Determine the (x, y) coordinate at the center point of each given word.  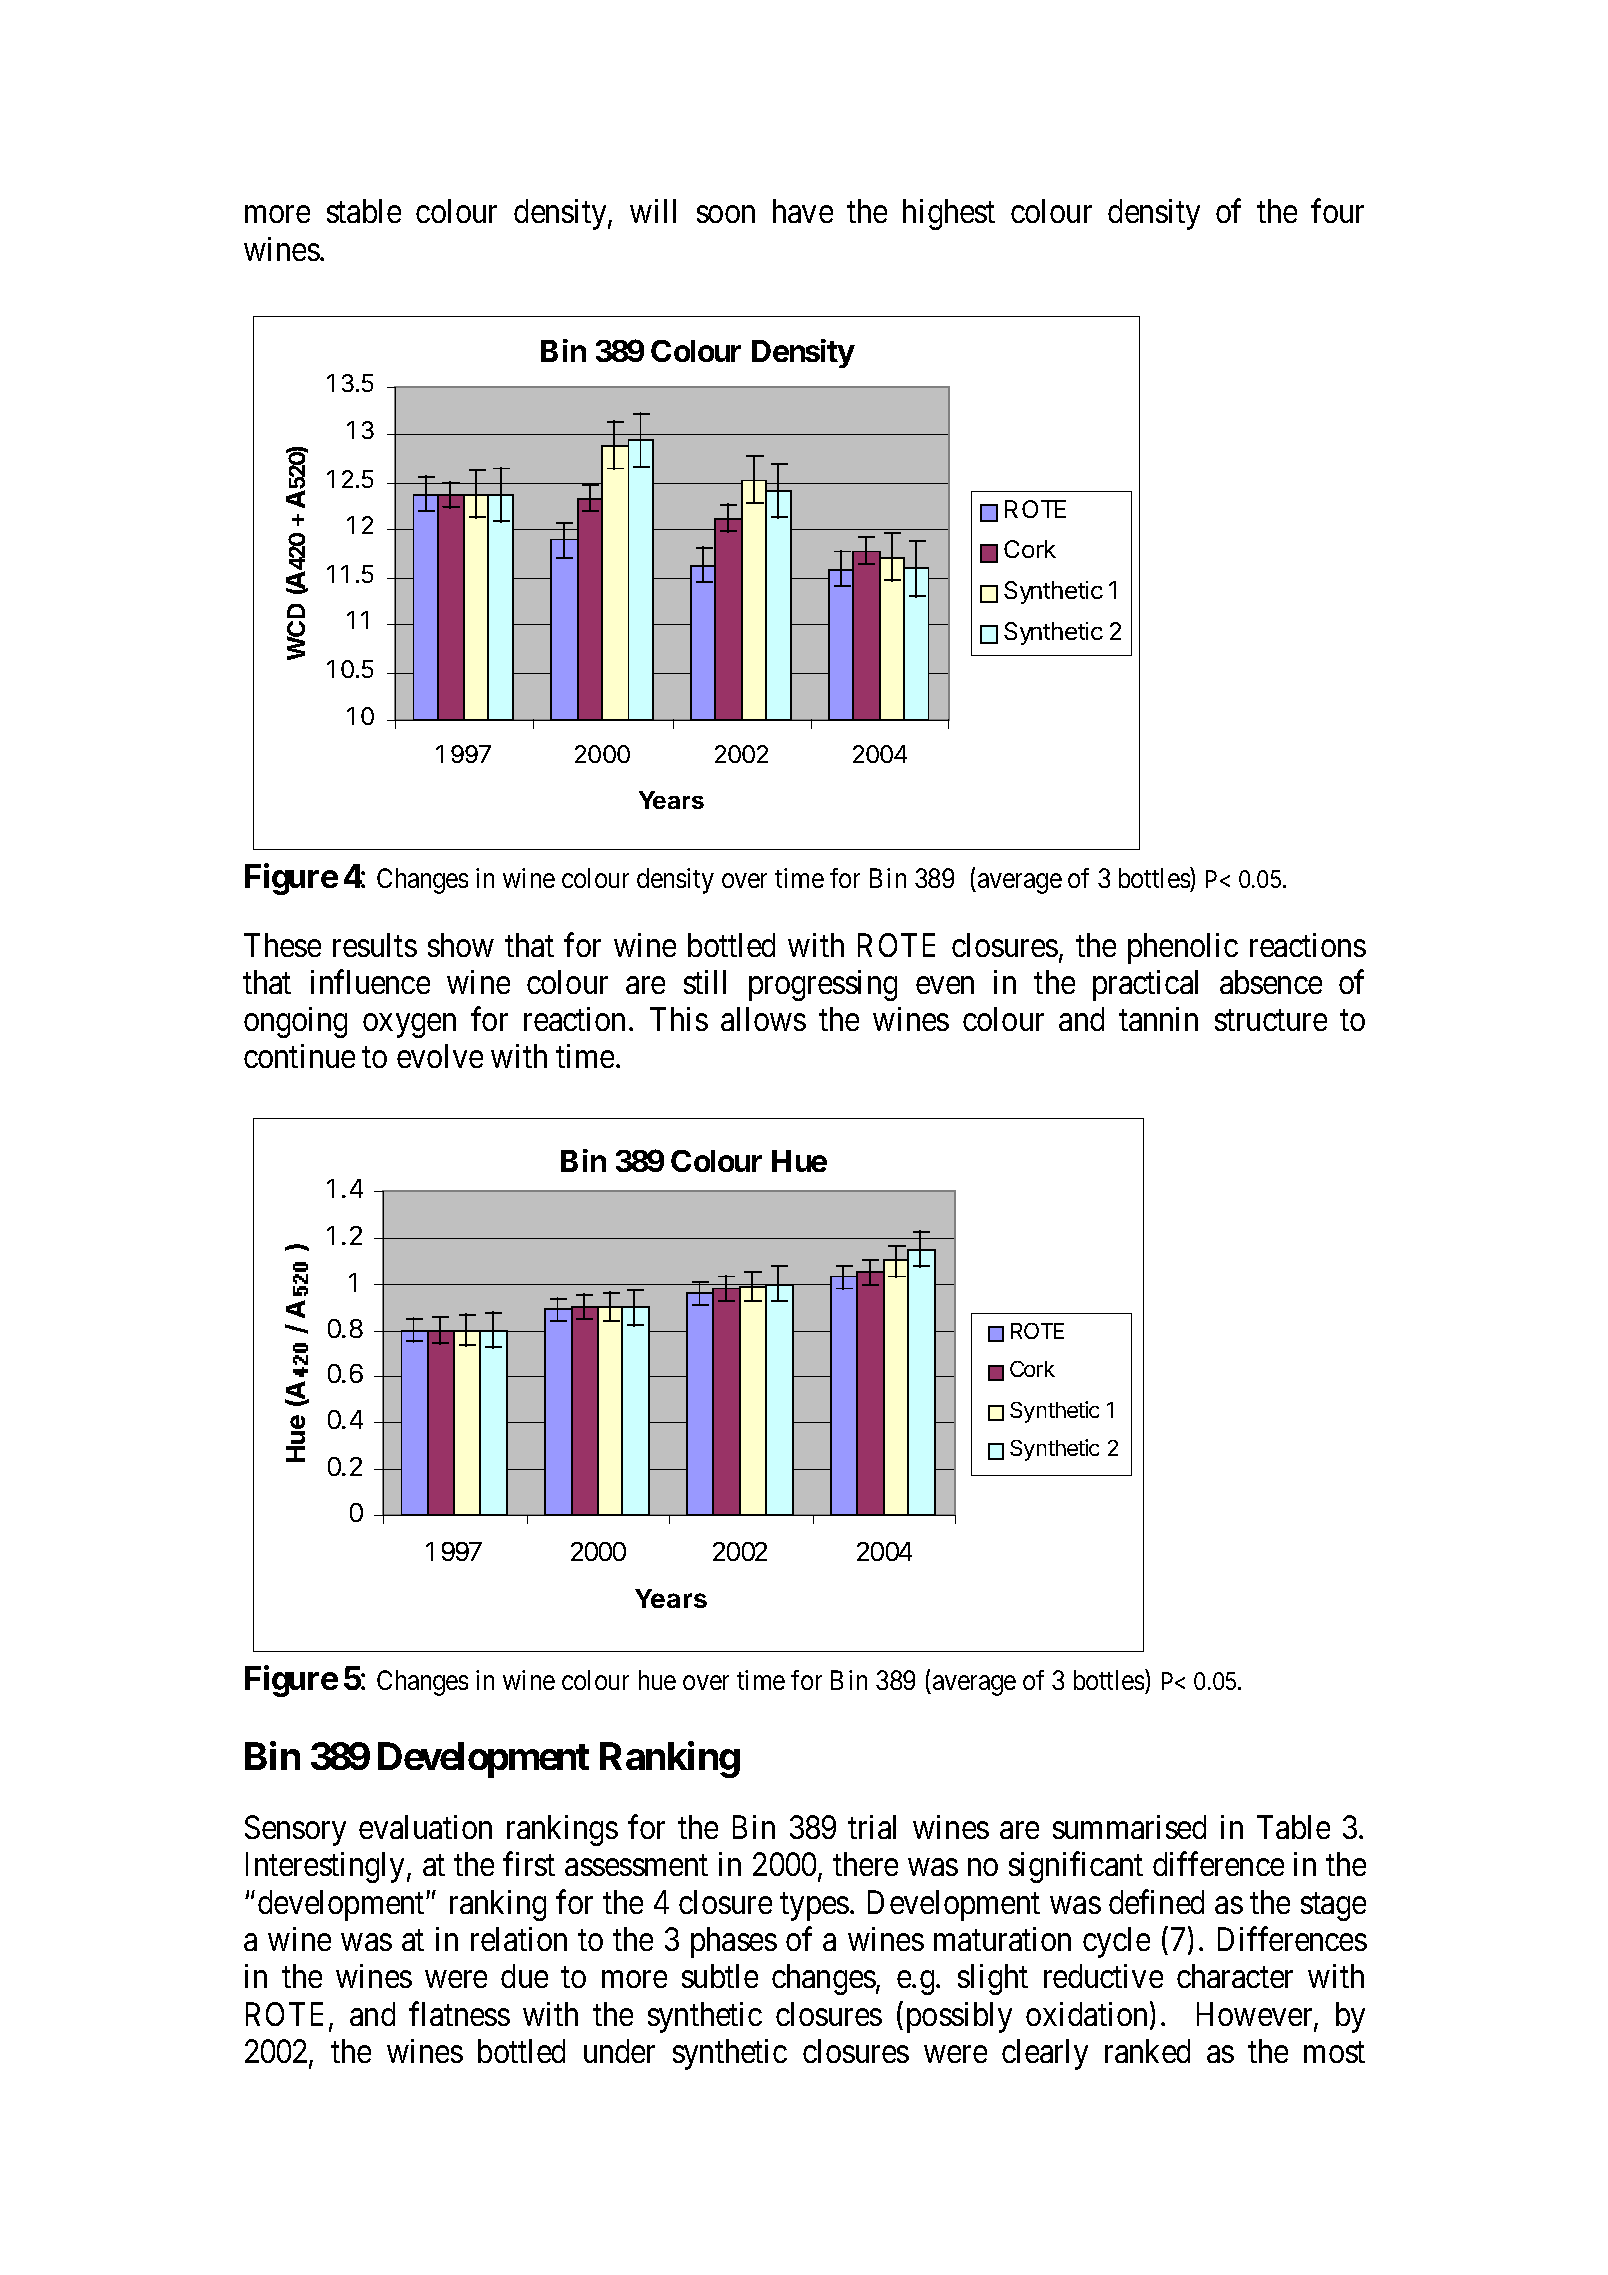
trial (872, 1827)
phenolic (1183, 948)
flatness (459, 2013)
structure (1271, 1020)
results (375, 945)
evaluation (425, 1827)
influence (370, 982)
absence (1271, 982)
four (1337, 211)
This (679, 1019)
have (803, 211)
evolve (440, 1056)
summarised (1129, 1827)
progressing (823, 985)
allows (763, 1019)
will (653, 211)
